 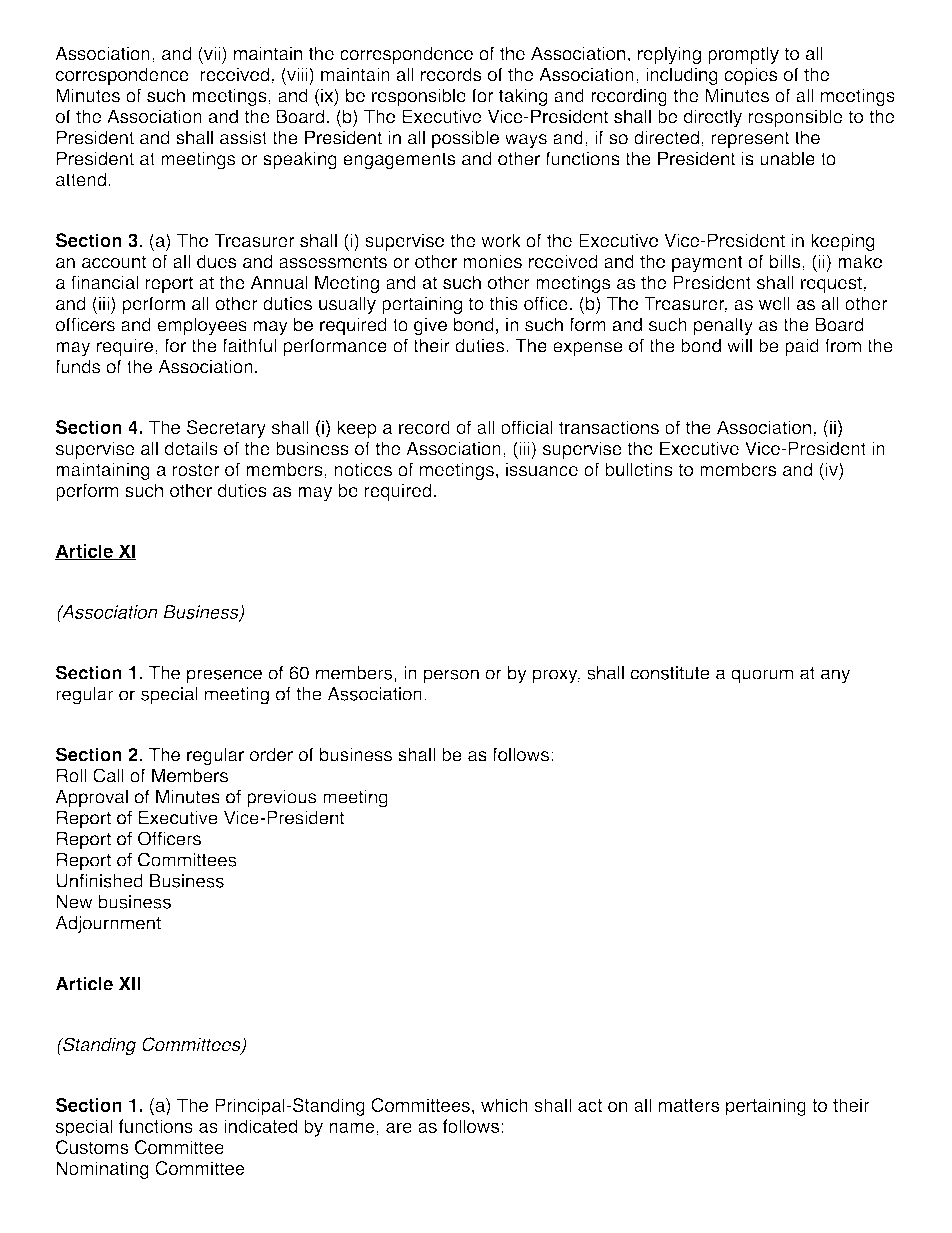 What do you see at coordinates (688, 1105) in the image?
I see `matters` at bounding box center [688, 1105].
